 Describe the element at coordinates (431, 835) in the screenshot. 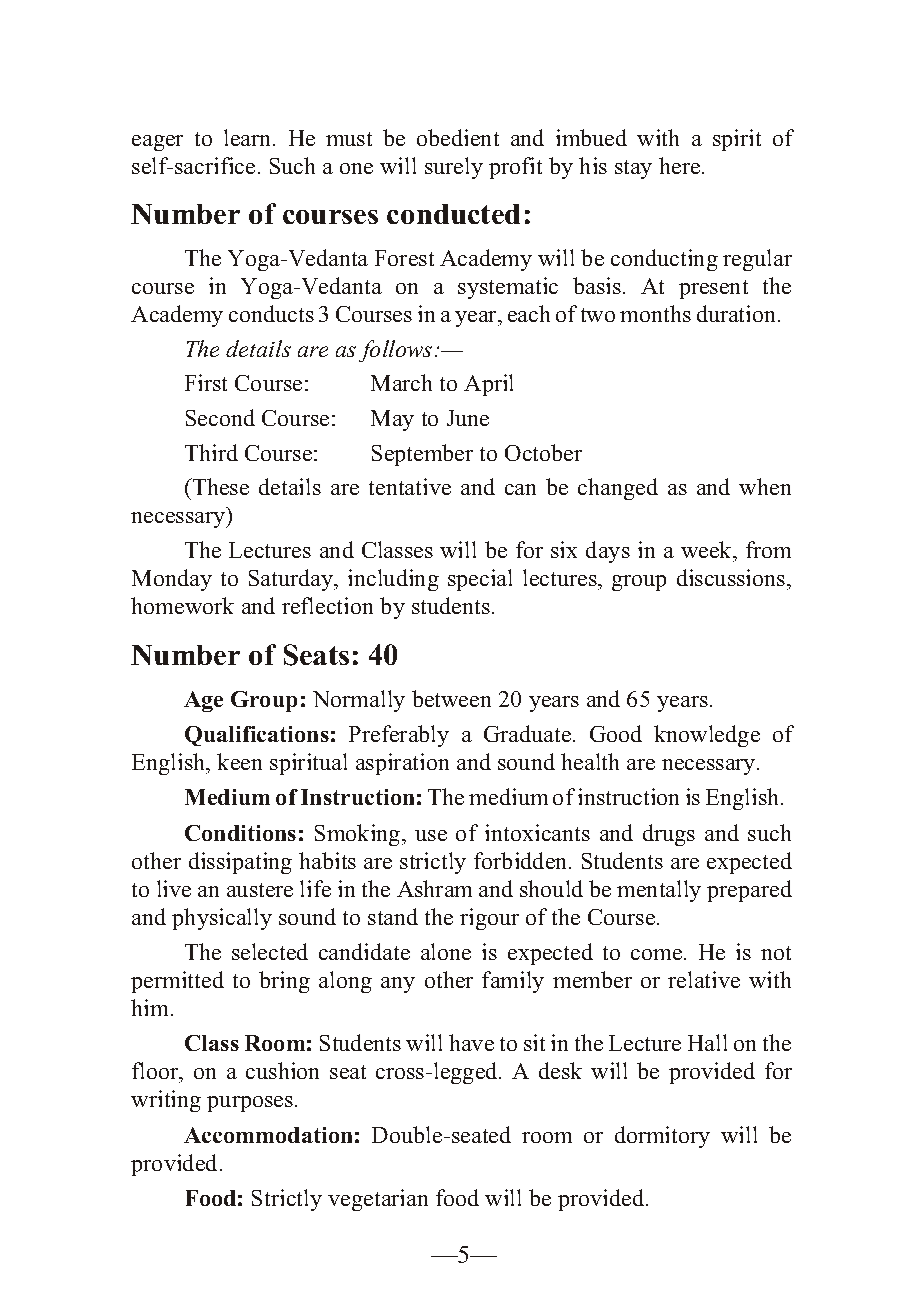

I see `use` at that location.
